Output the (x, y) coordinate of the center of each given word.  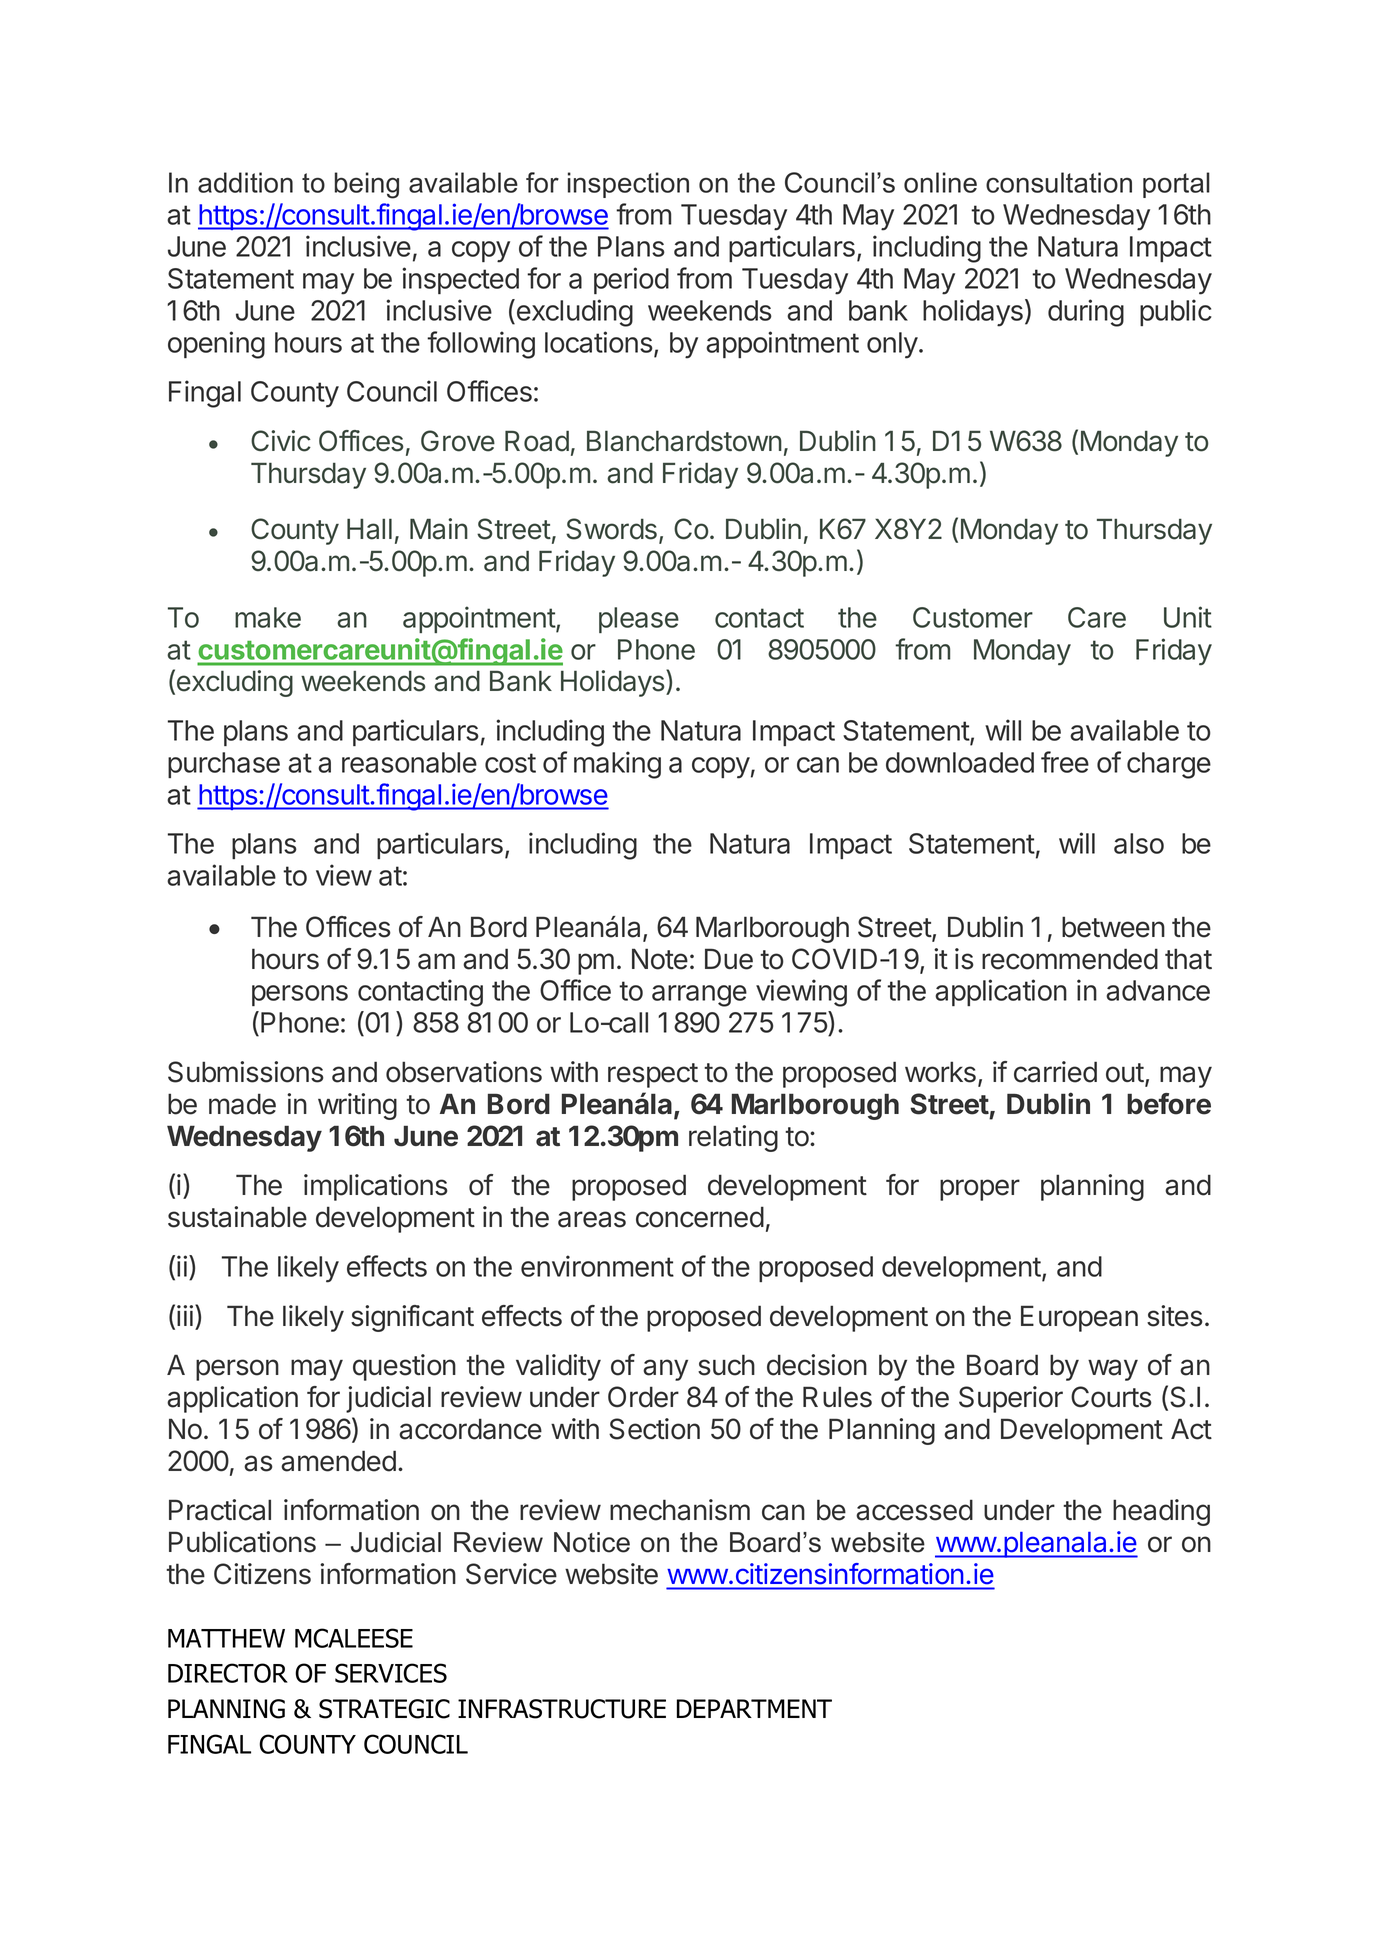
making (617, 765)
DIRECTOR (228, 1673)
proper (980, 1190)
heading (1161, 1512)
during (1086, 313)
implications (376, 1187)
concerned (700, 1217)
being (367, 185)
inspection (628, 185)
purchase (224, 765)
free (1065, 762)
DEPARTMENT (754, 1708)
